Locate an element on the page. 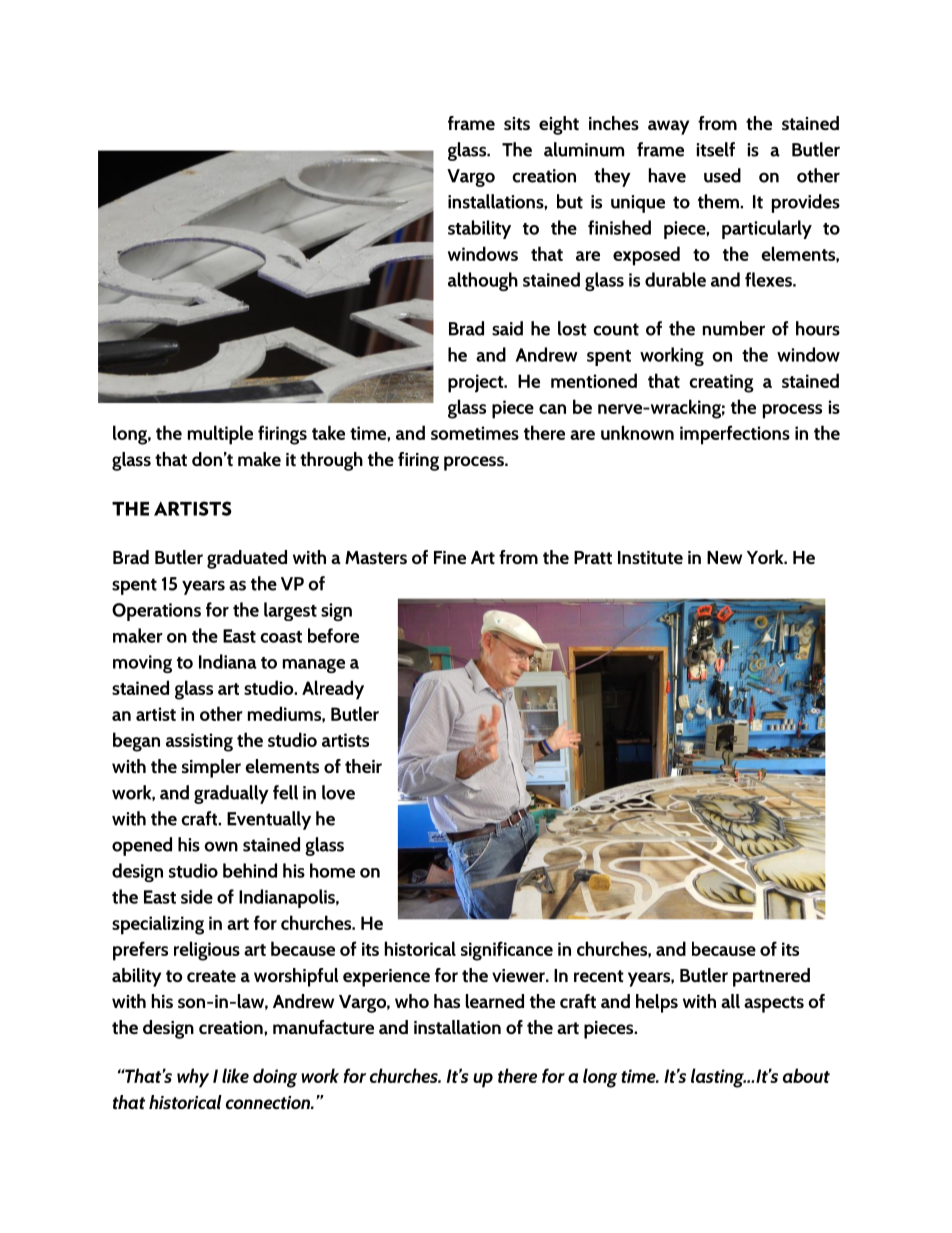 This document has height=1233, width=952. project is located at coordinates (477, 383).
